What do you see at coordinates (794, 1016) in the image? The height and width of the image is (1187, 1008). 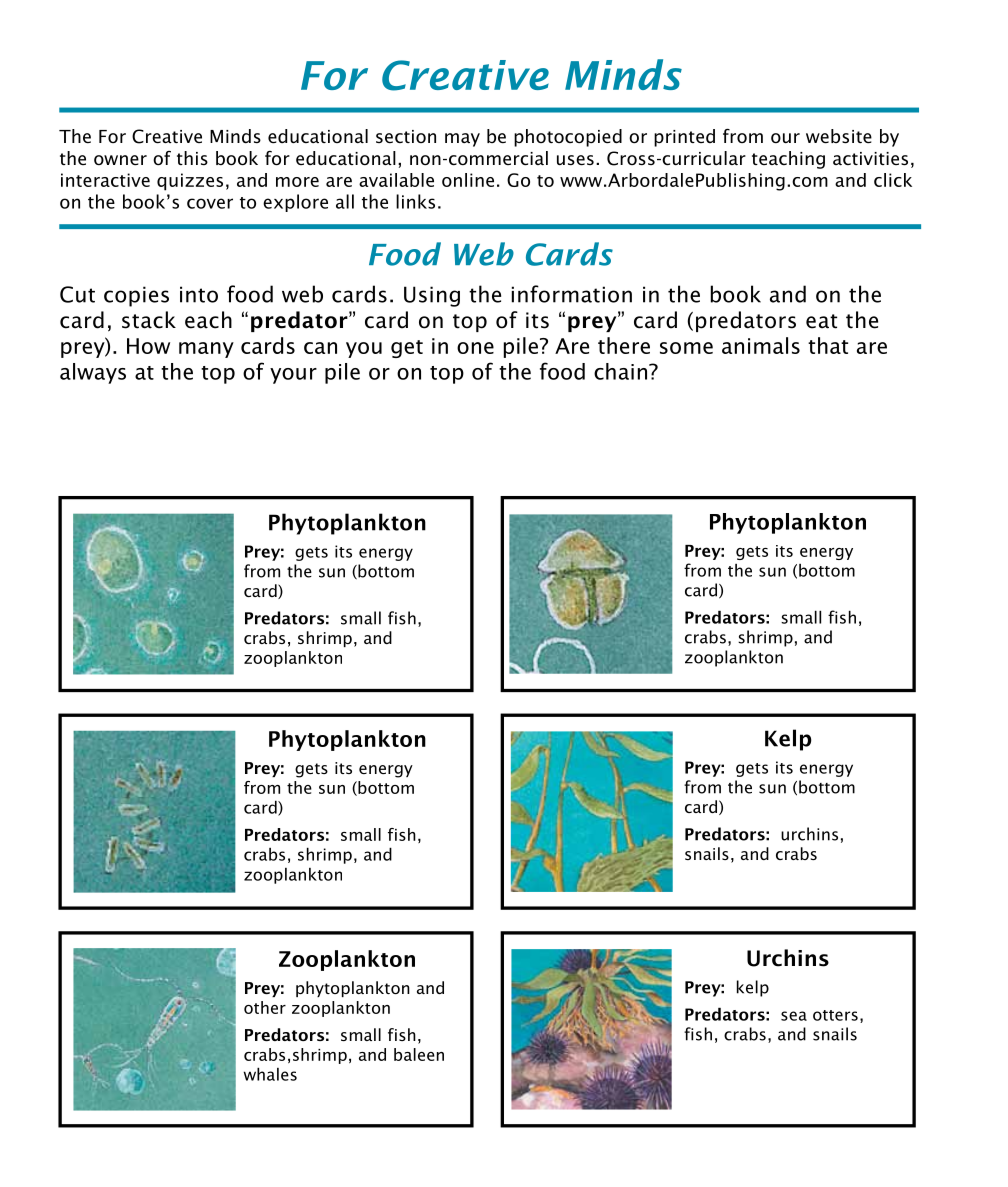 I see `sea` at bounding box center [794, 1016].
